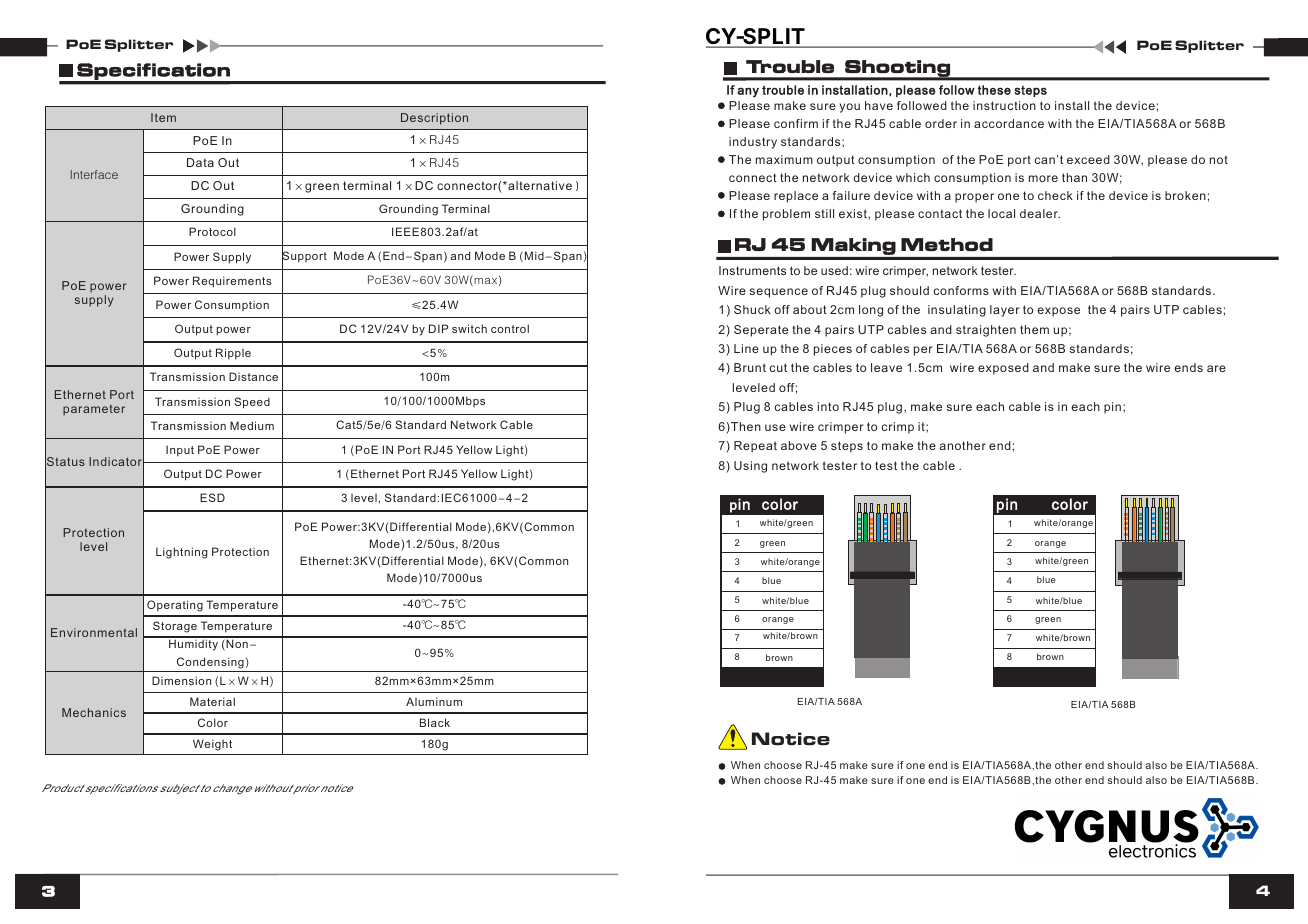  Describe the element at coordinates (994, 90) in the image. I see `these` at that location.
